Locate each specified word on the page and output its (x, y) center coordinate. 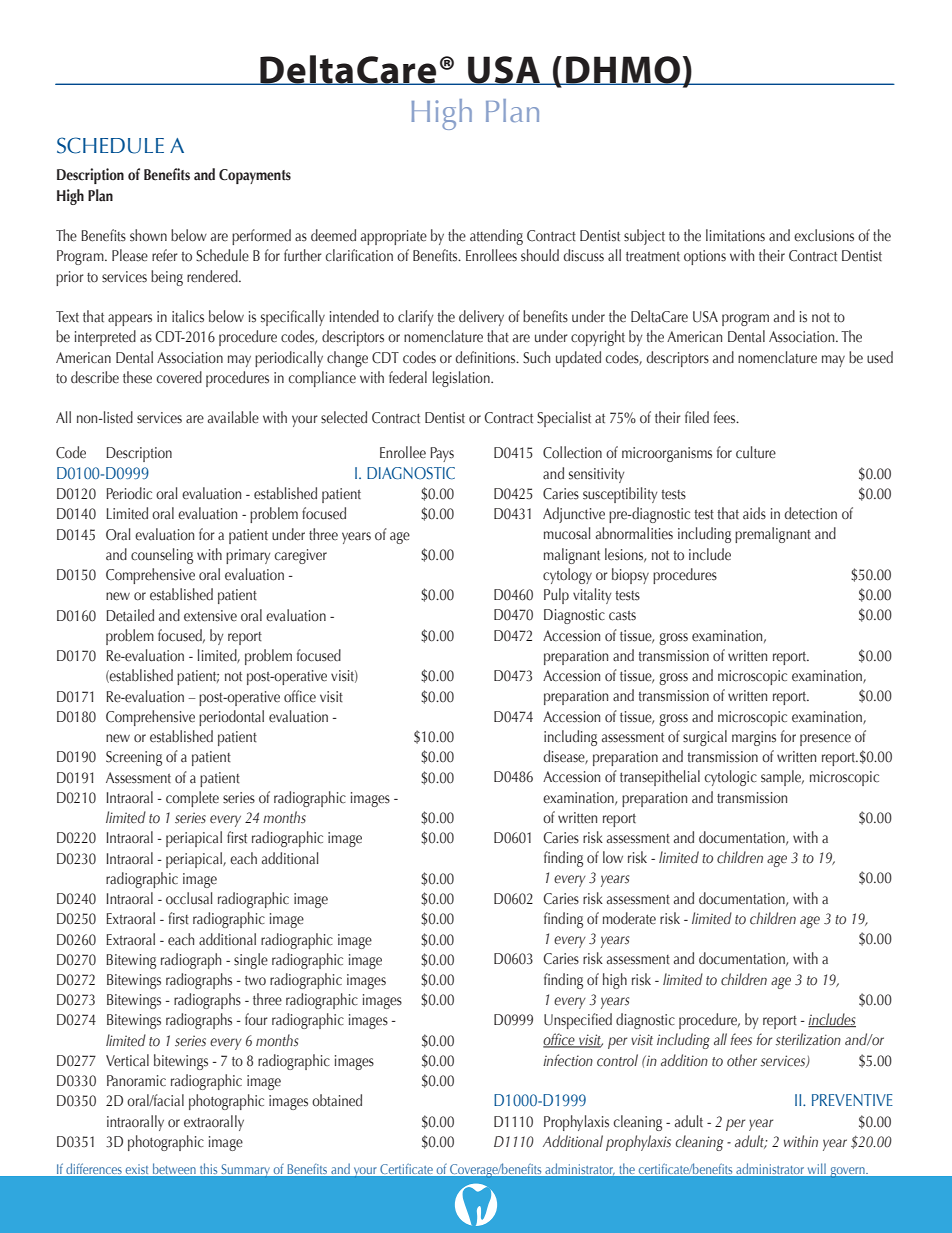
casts (622, 616)
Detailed (130, 615)
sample (782, 778)
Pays (442, 454)
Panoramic (136, 1081)
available (233, 417)
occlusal (189, 898)
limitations (735, 235)
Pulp (556, 596)
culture (756, 452)
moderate (629, 918)
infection (568, 1060)
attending (496, 237)
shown (148, 235)
